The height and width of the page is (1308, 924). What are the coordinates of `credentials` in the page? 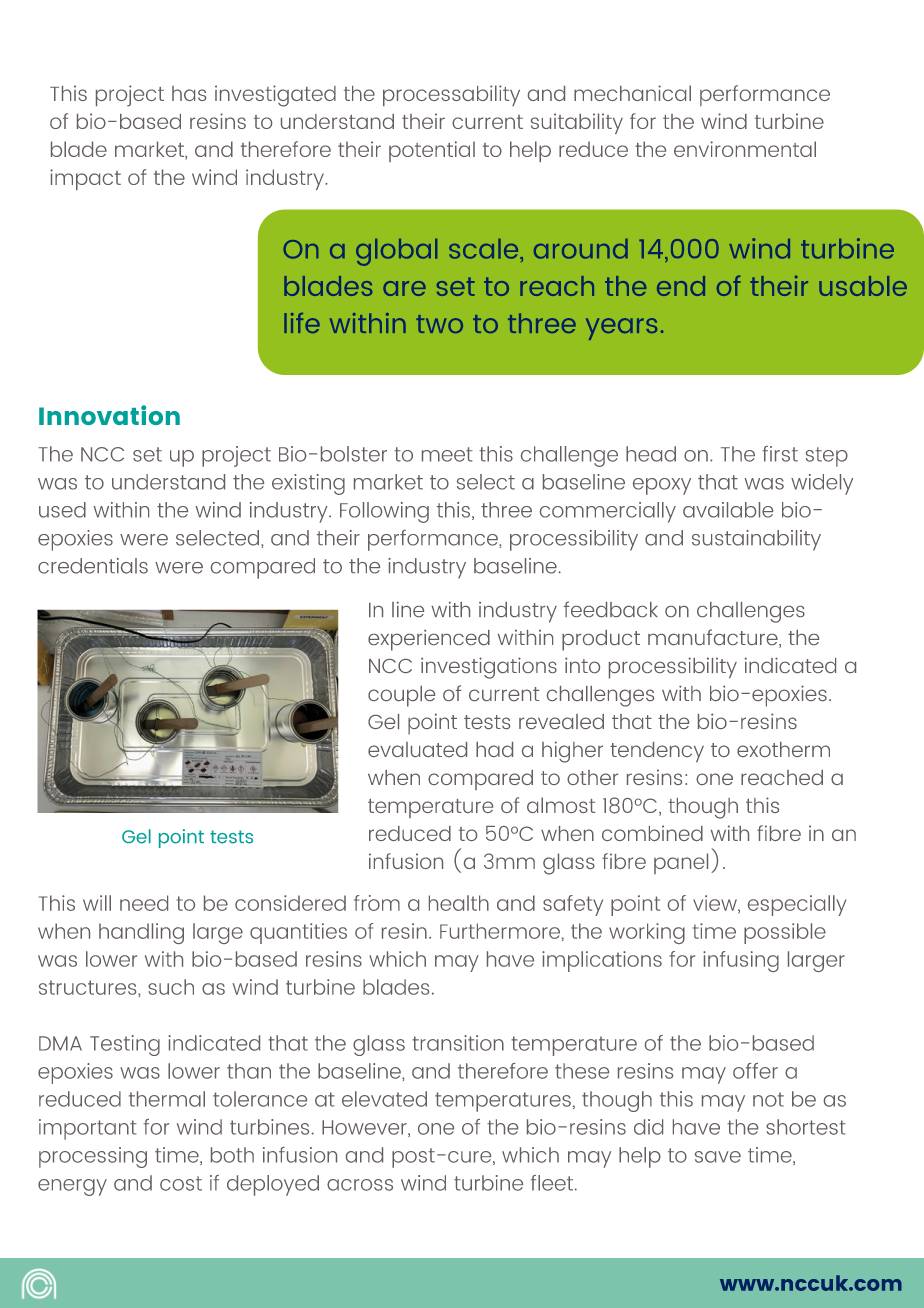 It's located at (93, 566).
